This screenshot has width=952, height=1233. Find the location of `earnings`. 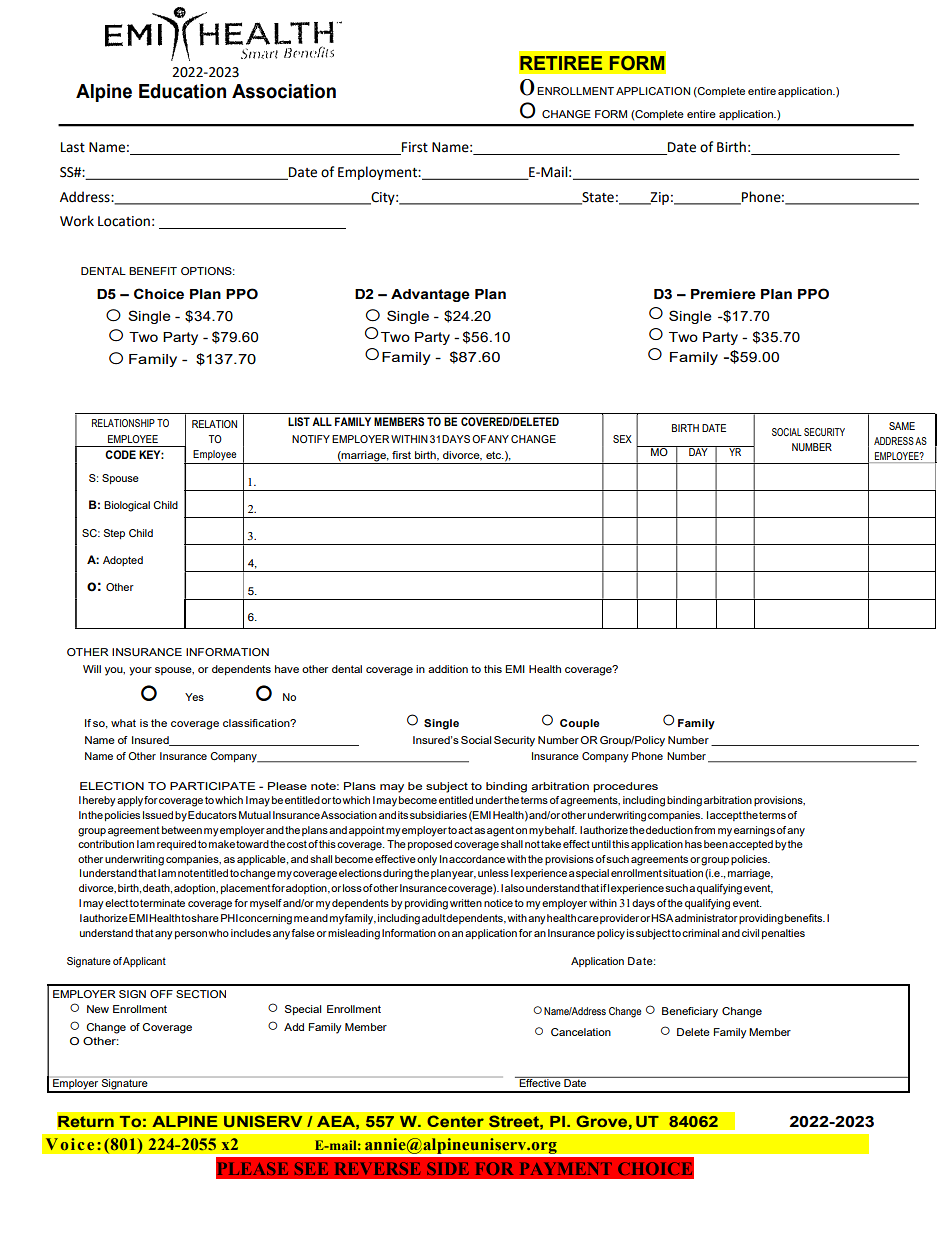

earnings is located at coordinates (754, 831).
